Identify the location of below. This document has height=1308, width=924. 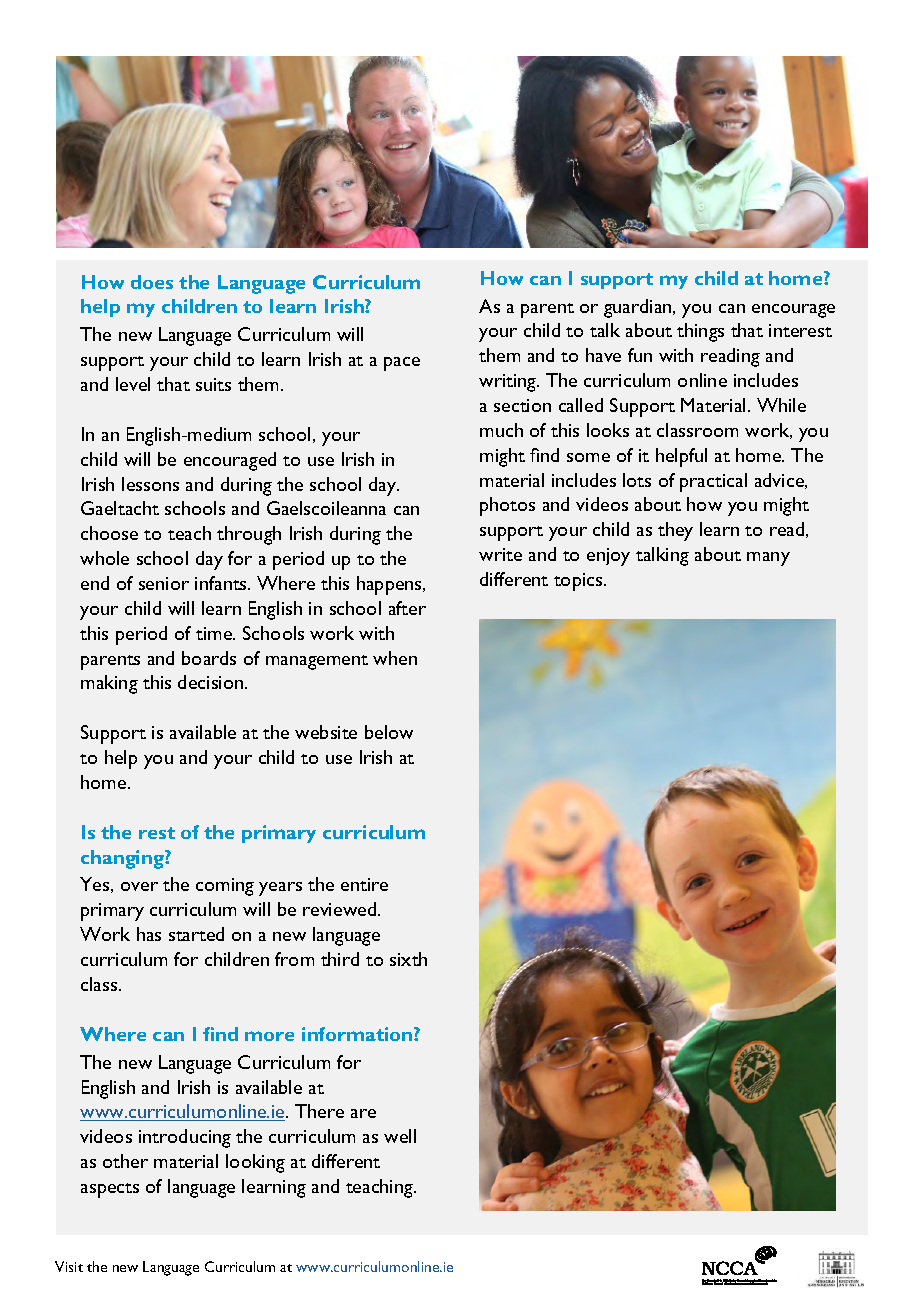
(389, 732).
